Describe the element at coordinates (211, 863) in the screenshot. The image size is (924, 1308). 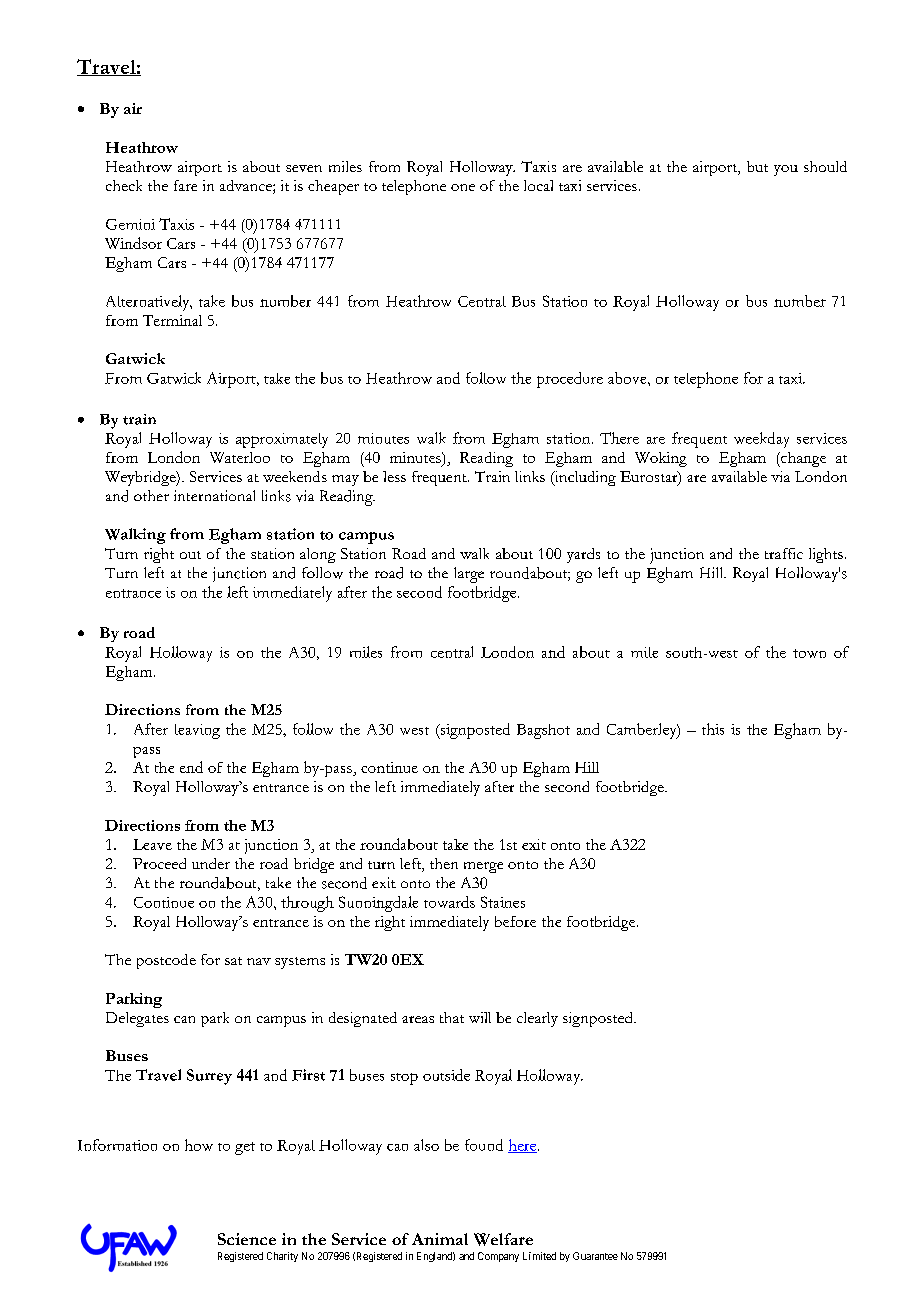
I see `under` at that location.
